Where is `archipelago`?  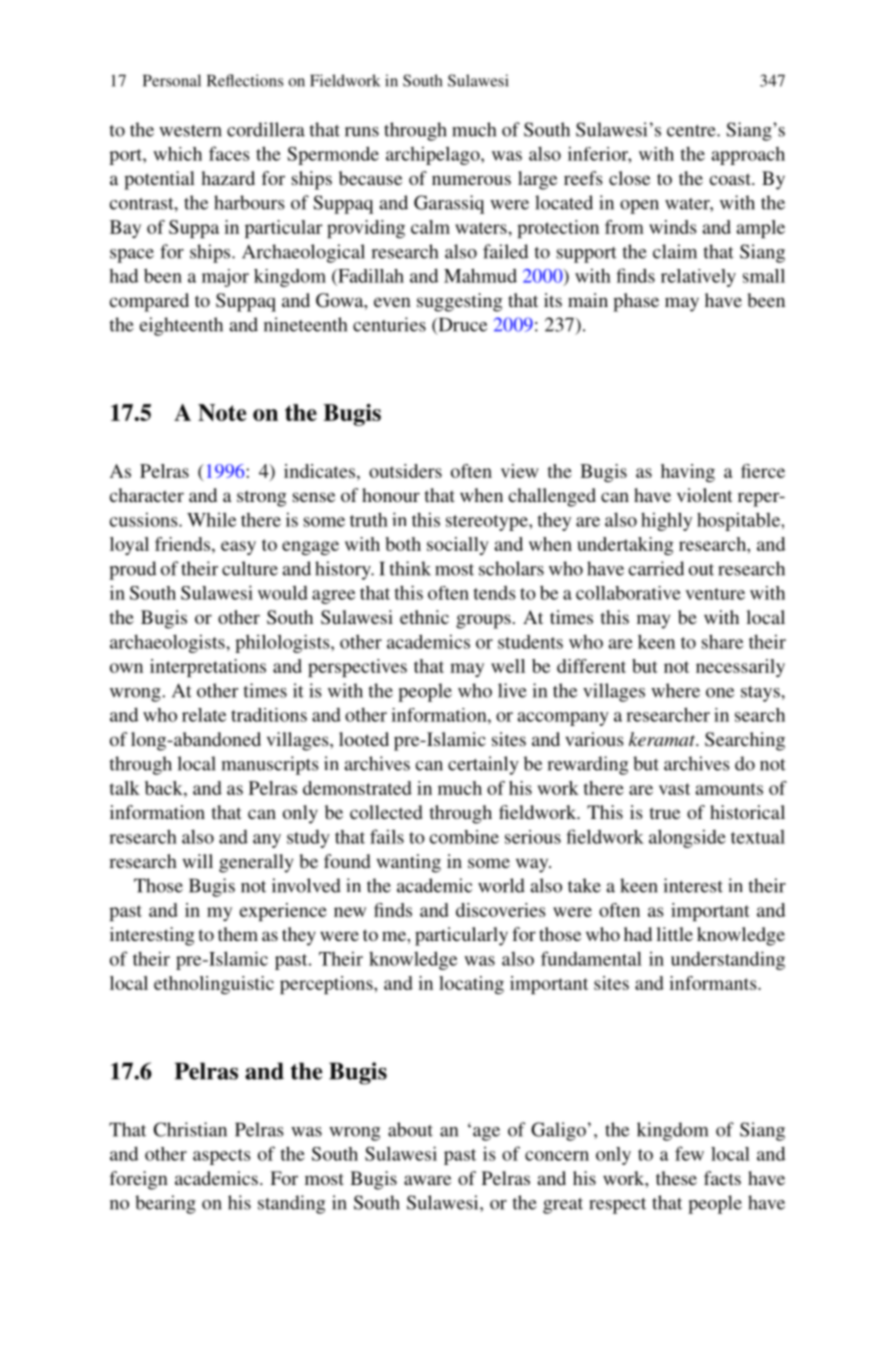
archipelago is located at coordinates (434, 155).
